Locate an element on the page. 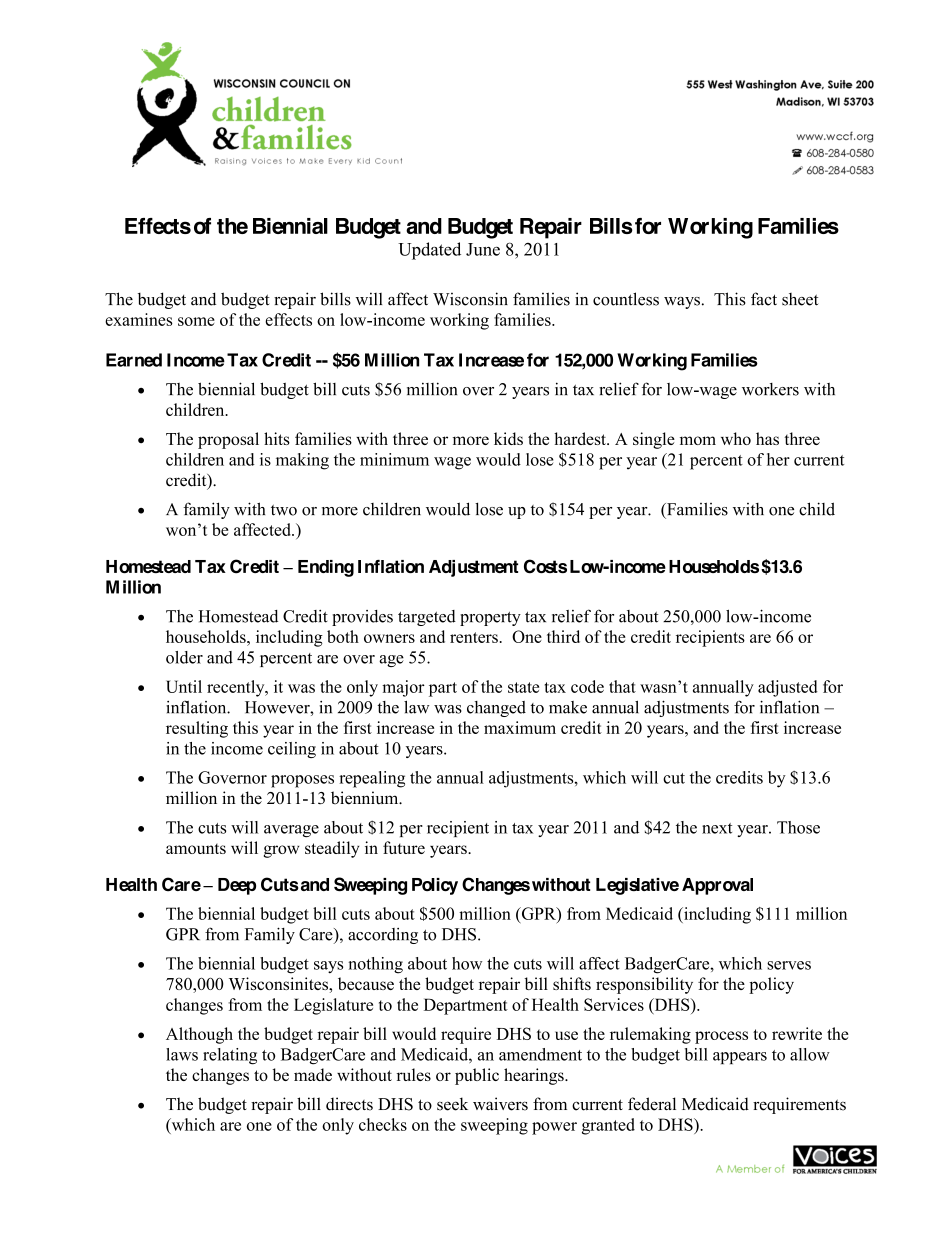 Image resolution: width=952 pixels, height=1233 pixels. appears is located at coordinates (740, 1058).
